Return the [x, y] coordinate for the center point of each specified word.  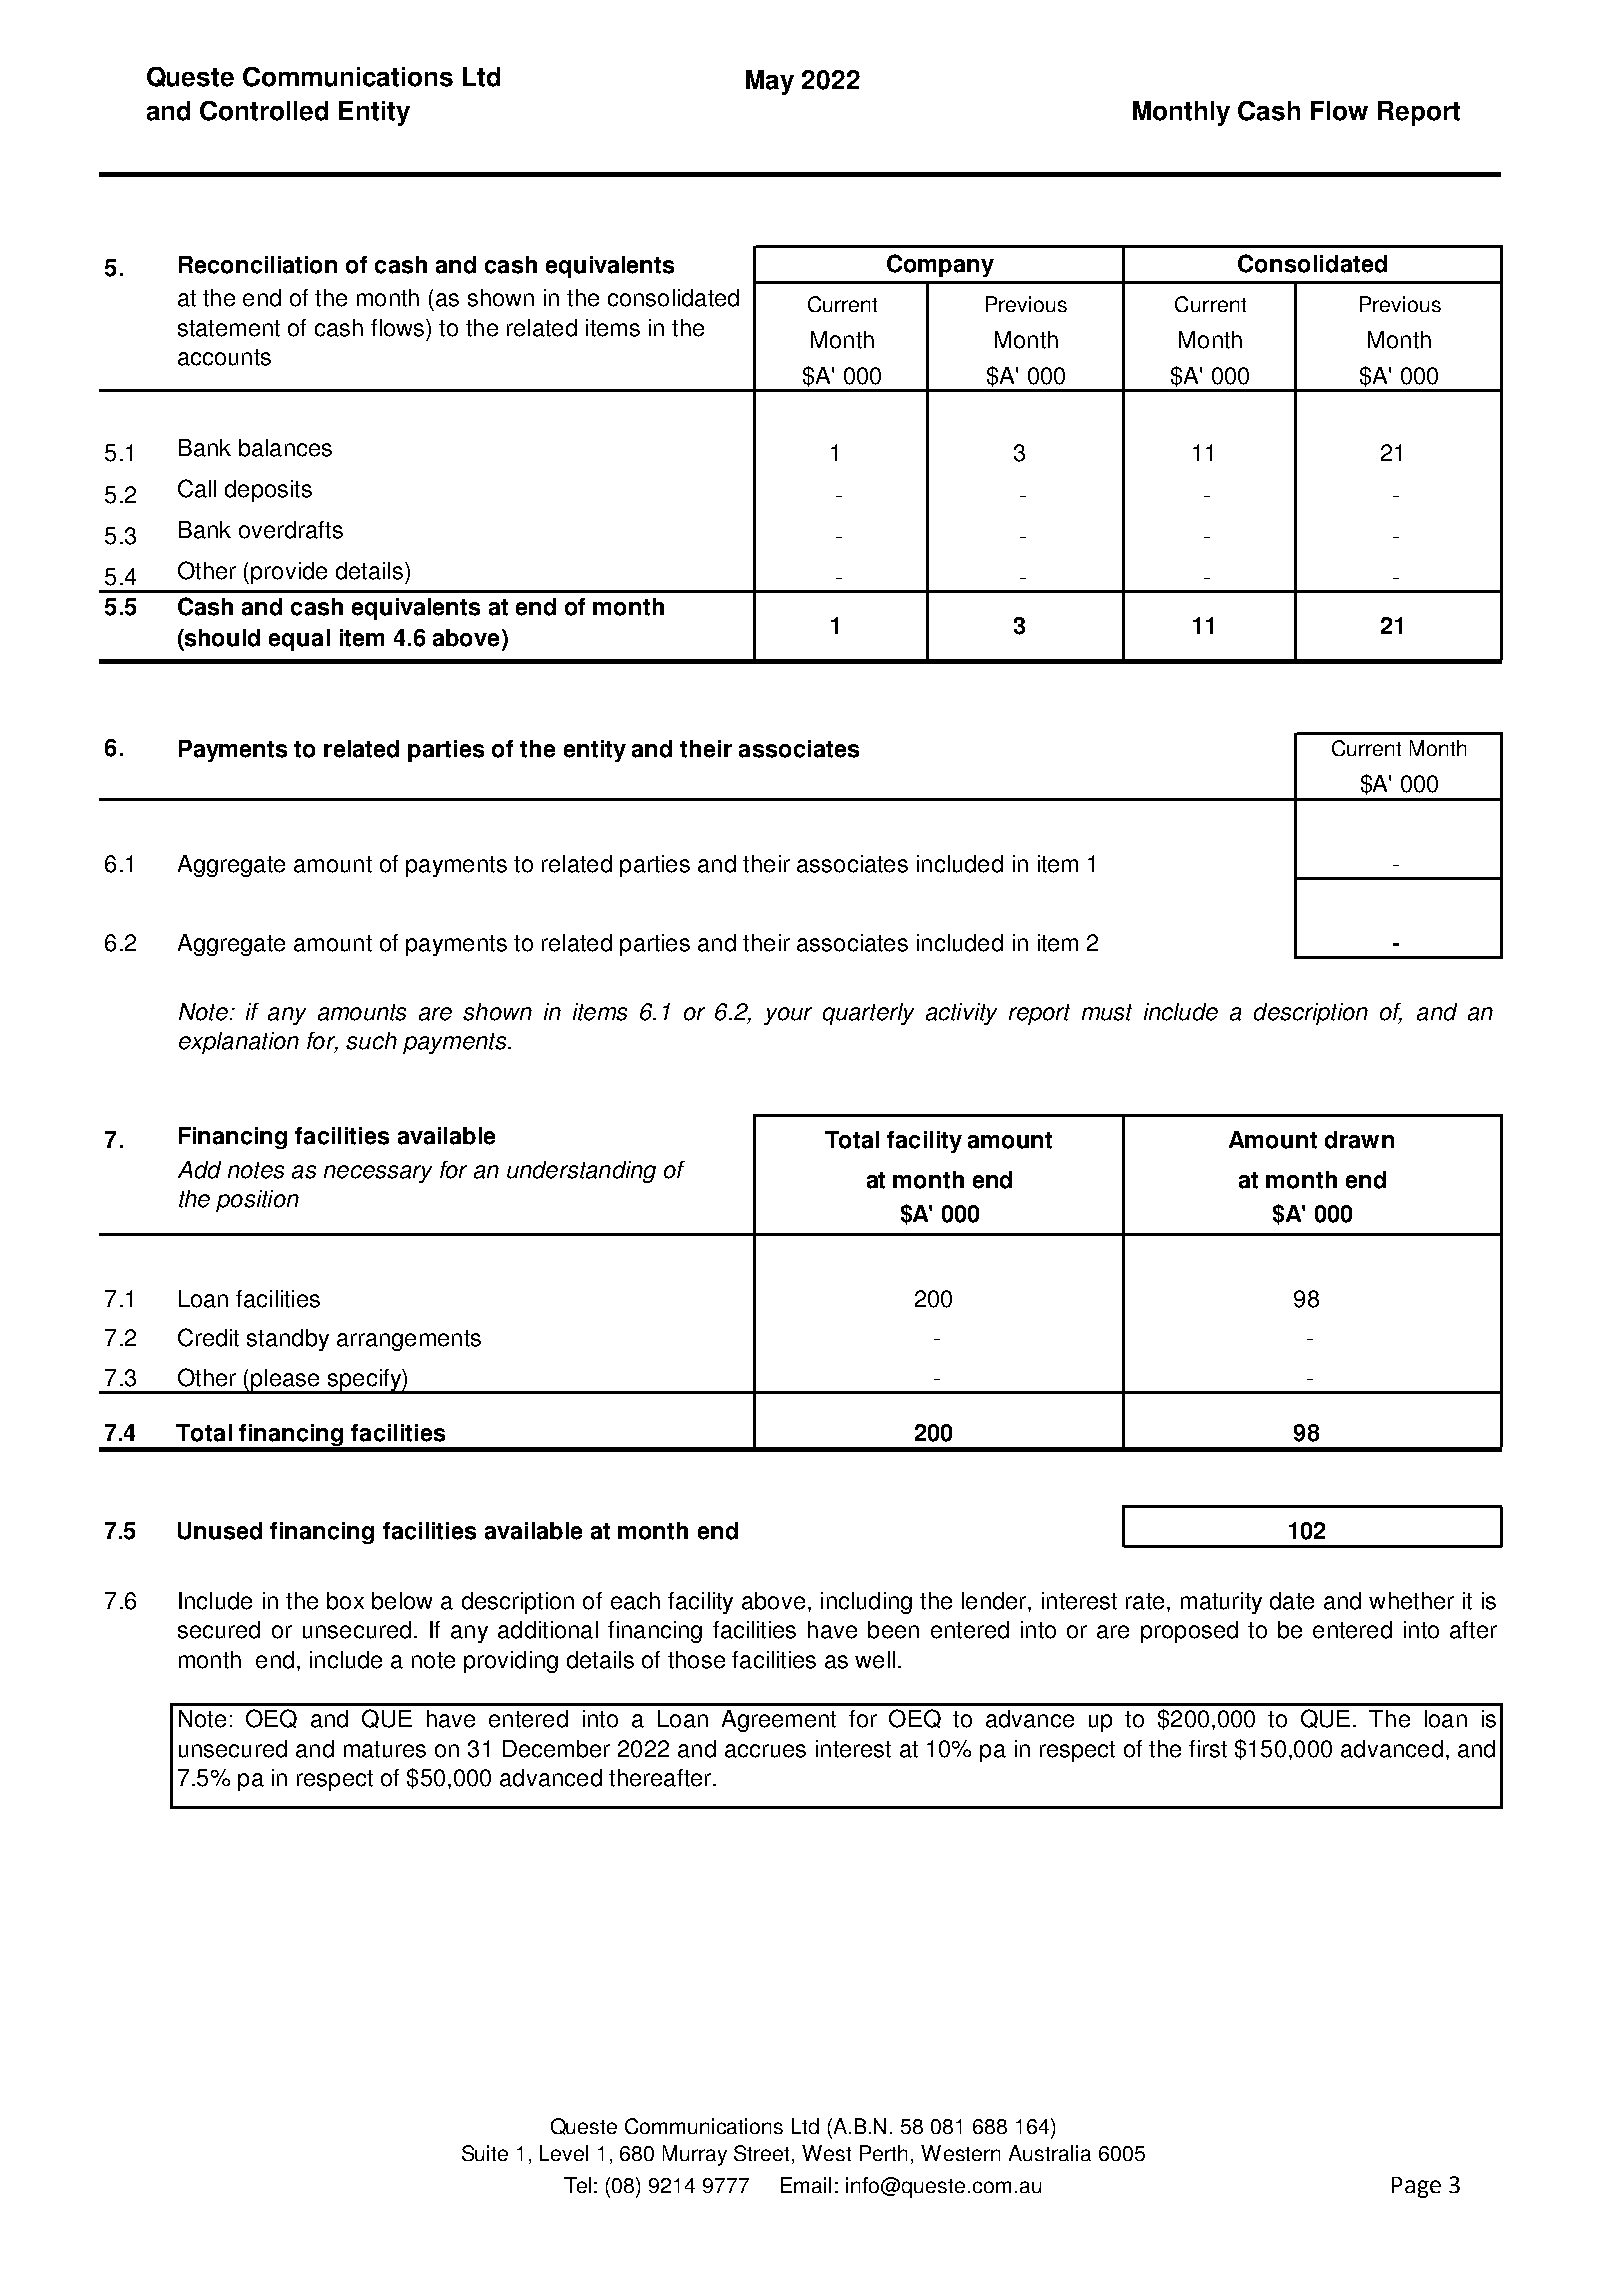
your [788, 1016]
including [866, 1603]
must [1107, 1012]
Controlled [264, 111]
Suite [485, 2153]
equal [299, 640]
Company [940, 265]
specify [364, 1381]
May [770, 82]
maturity [1221, 1603]
